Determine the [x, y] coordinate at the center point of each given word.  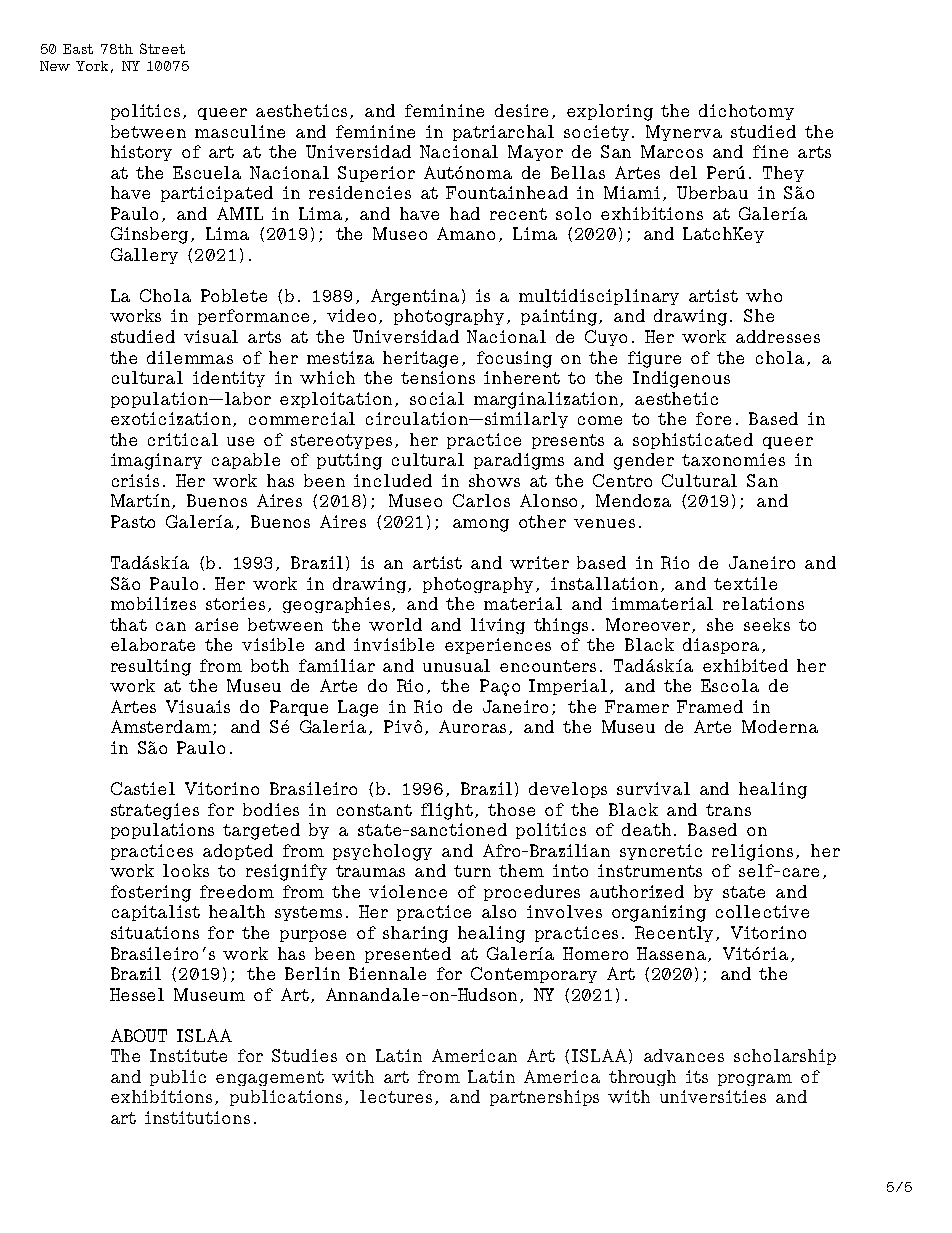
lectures [398, 1097]
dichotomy [746, 112]
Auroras [474, 727]
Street [162, 48]
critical [183, 439]
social [437, 398]
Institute [188, 1055]
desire [521, 110]
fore [713, 418]
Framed [710, 706]
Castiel [143, 788]
